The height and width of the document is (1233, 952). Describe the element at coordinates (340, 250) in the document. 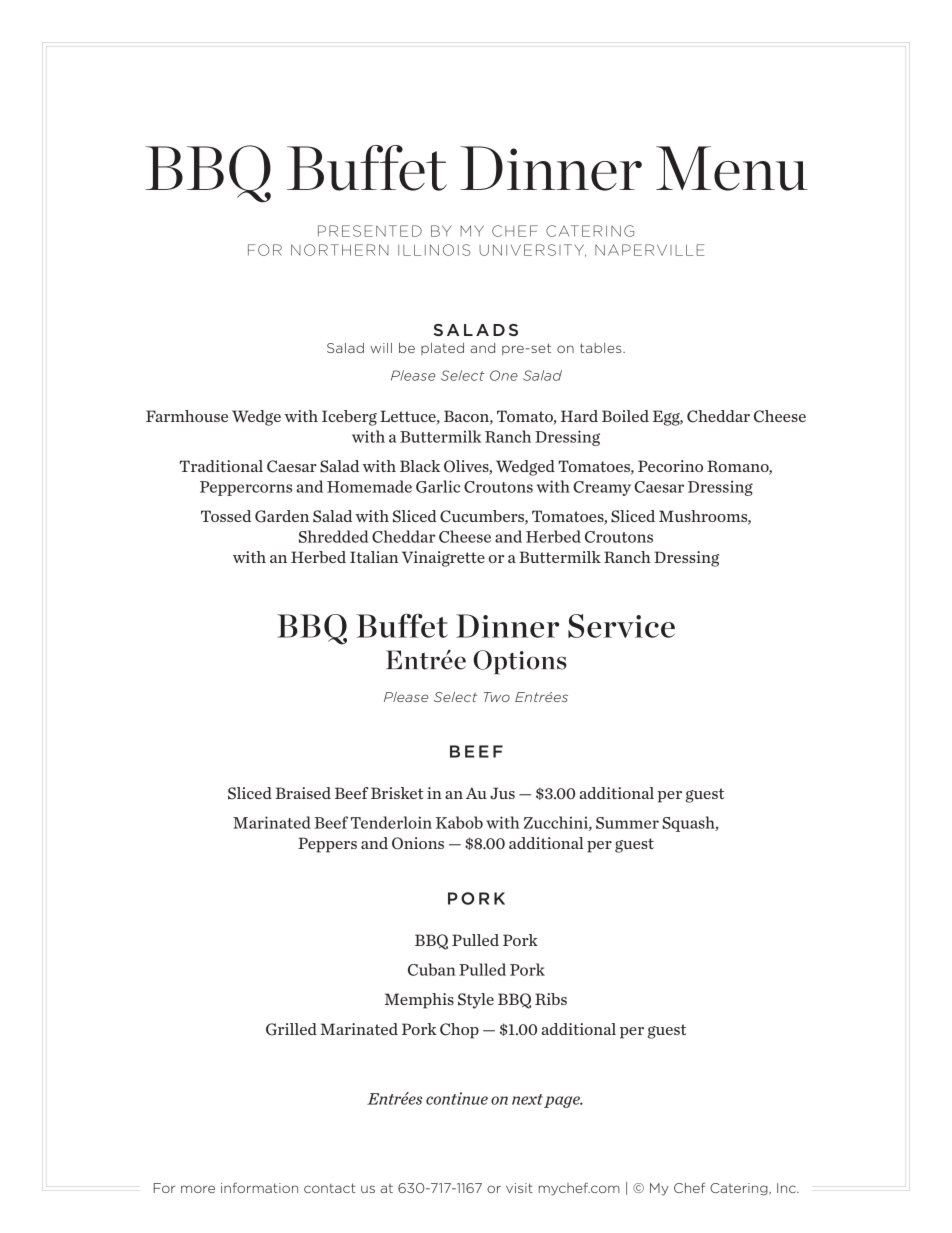

I see `NORTHERN` at that location.
